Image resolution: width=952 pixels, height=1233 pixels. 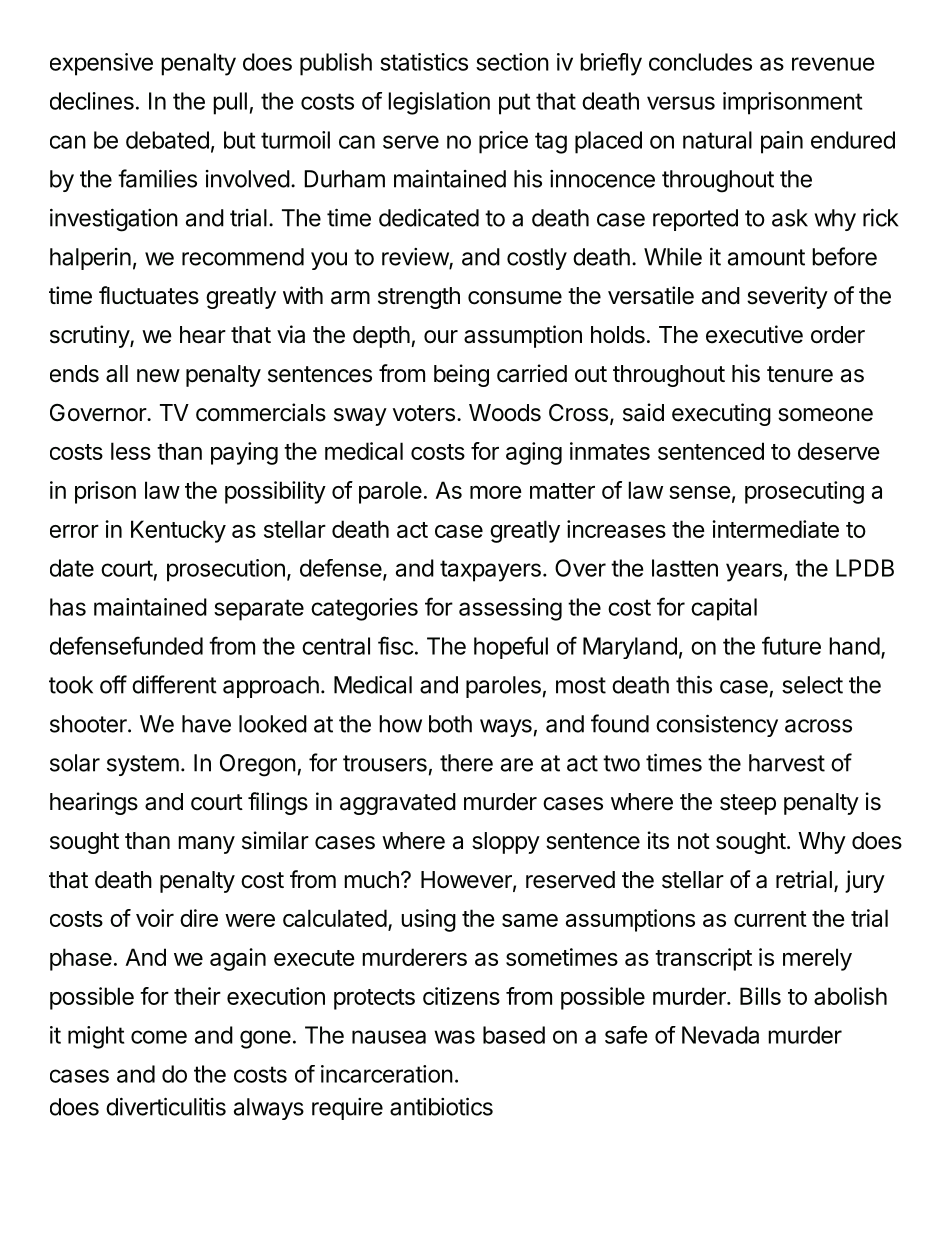 What do you see at coordinates (490, 571) in the screenshot?
I see `taxpayers` at bounding box center [490, 571].
